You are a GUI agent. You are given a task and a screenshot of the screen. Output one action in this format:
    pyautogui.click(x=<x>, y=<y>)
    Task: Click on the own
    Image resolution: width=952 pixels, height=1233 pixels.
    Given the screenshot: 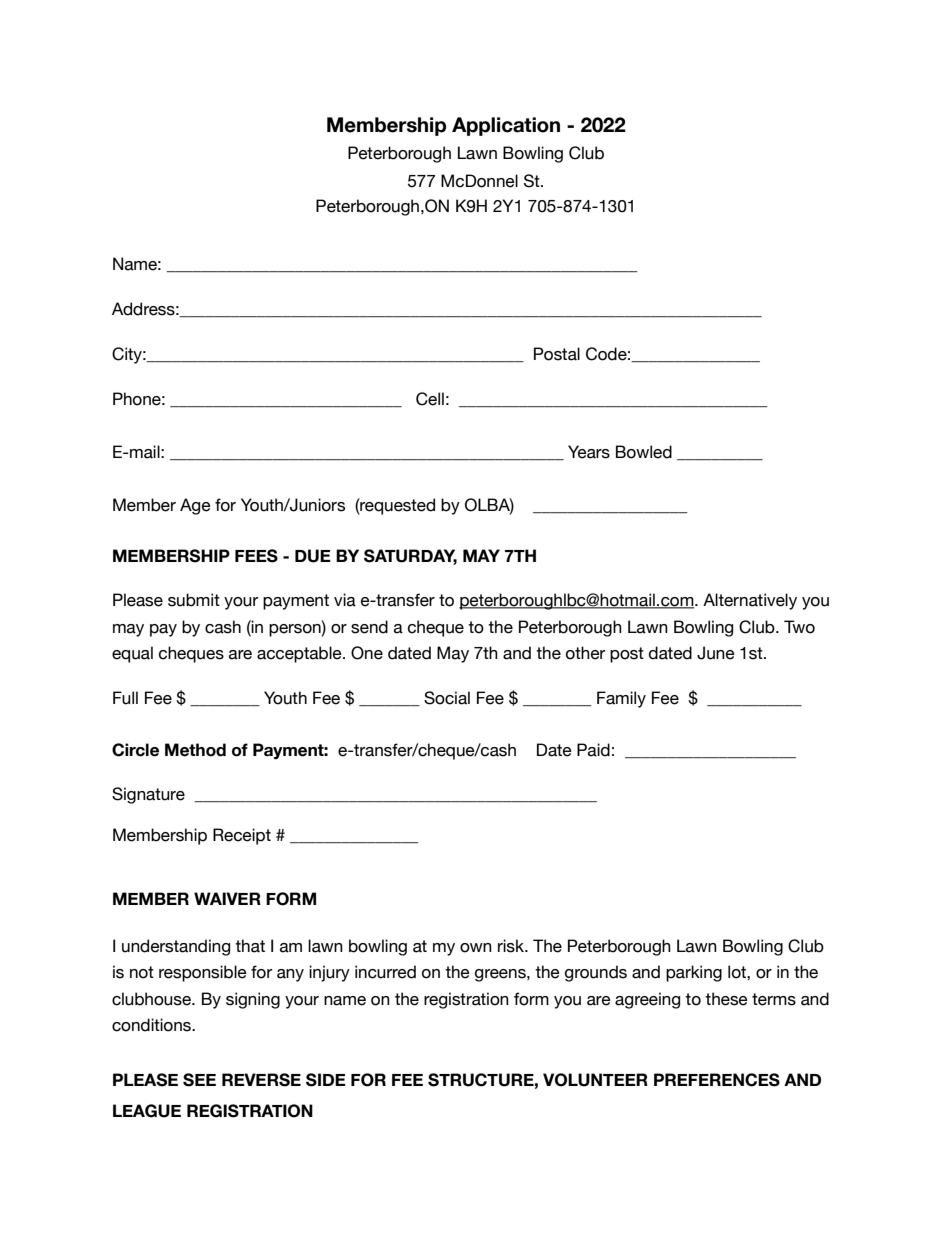 What is the action you would take?
    pyautogui.click(x=476, y=948)
